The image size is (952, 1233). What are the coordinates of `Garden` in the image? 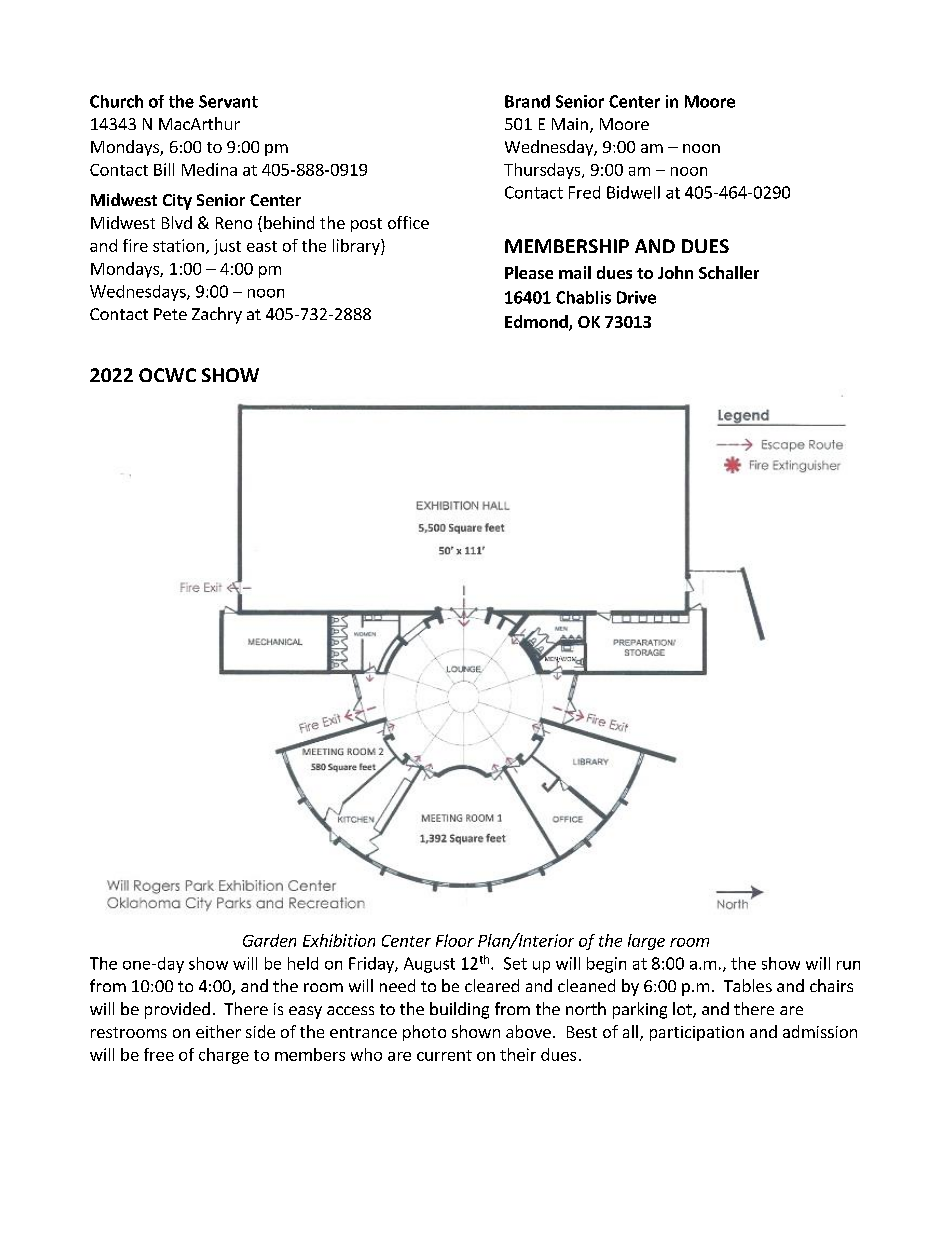 It's located at (269, 940).
